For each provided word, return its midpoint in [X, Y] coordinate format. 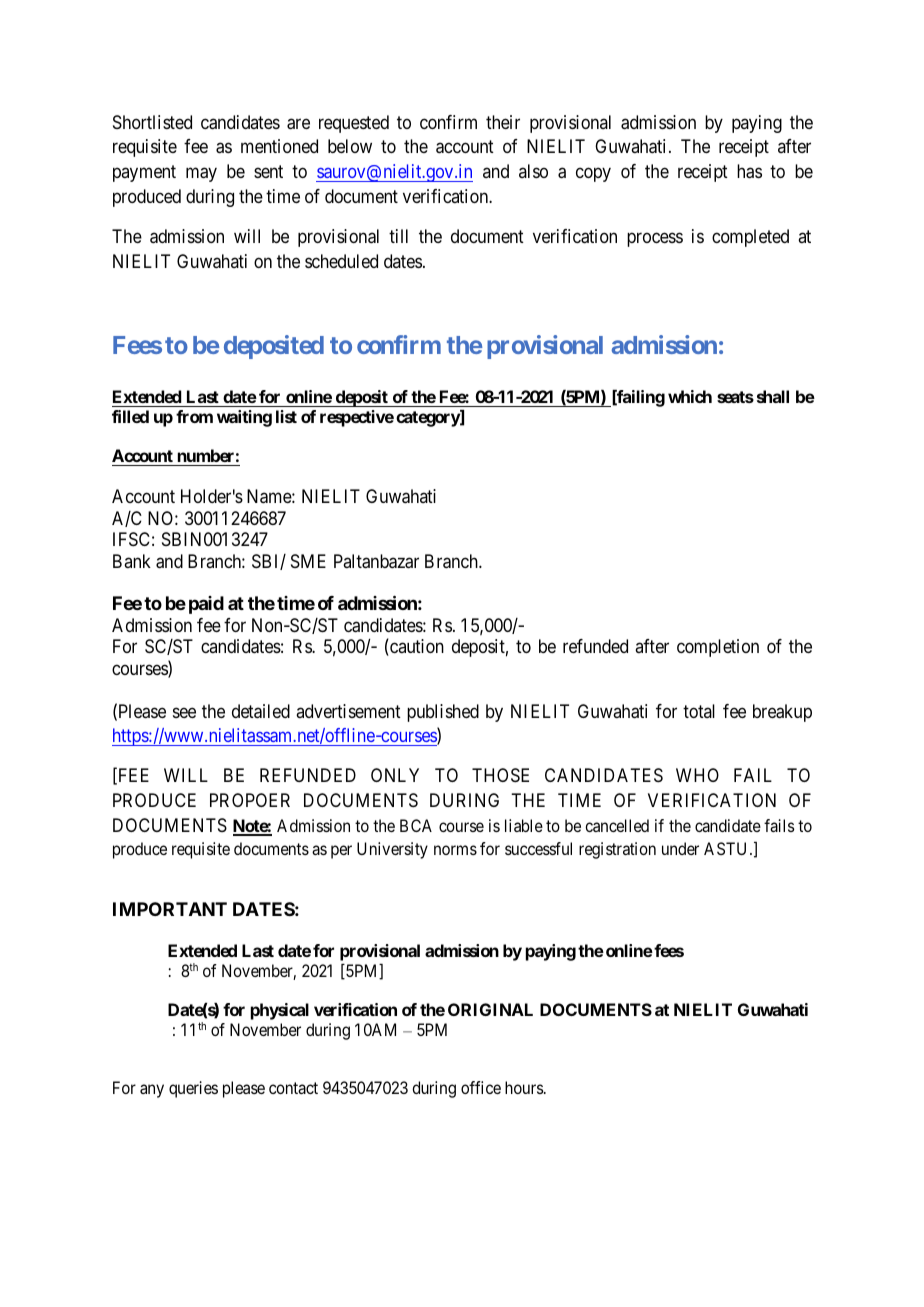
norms [455, 850]
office [481, 1087]
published [443, 713]
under [680, 848]
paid [206, 605]
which [690, 396]
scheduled [341, 261]
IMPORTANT [170, 909]
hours [525, 1087]
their [503, 122]
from [194, 416]
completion [718, 648]
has [749, 171]
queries [193, 1089]
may [201, 175]
